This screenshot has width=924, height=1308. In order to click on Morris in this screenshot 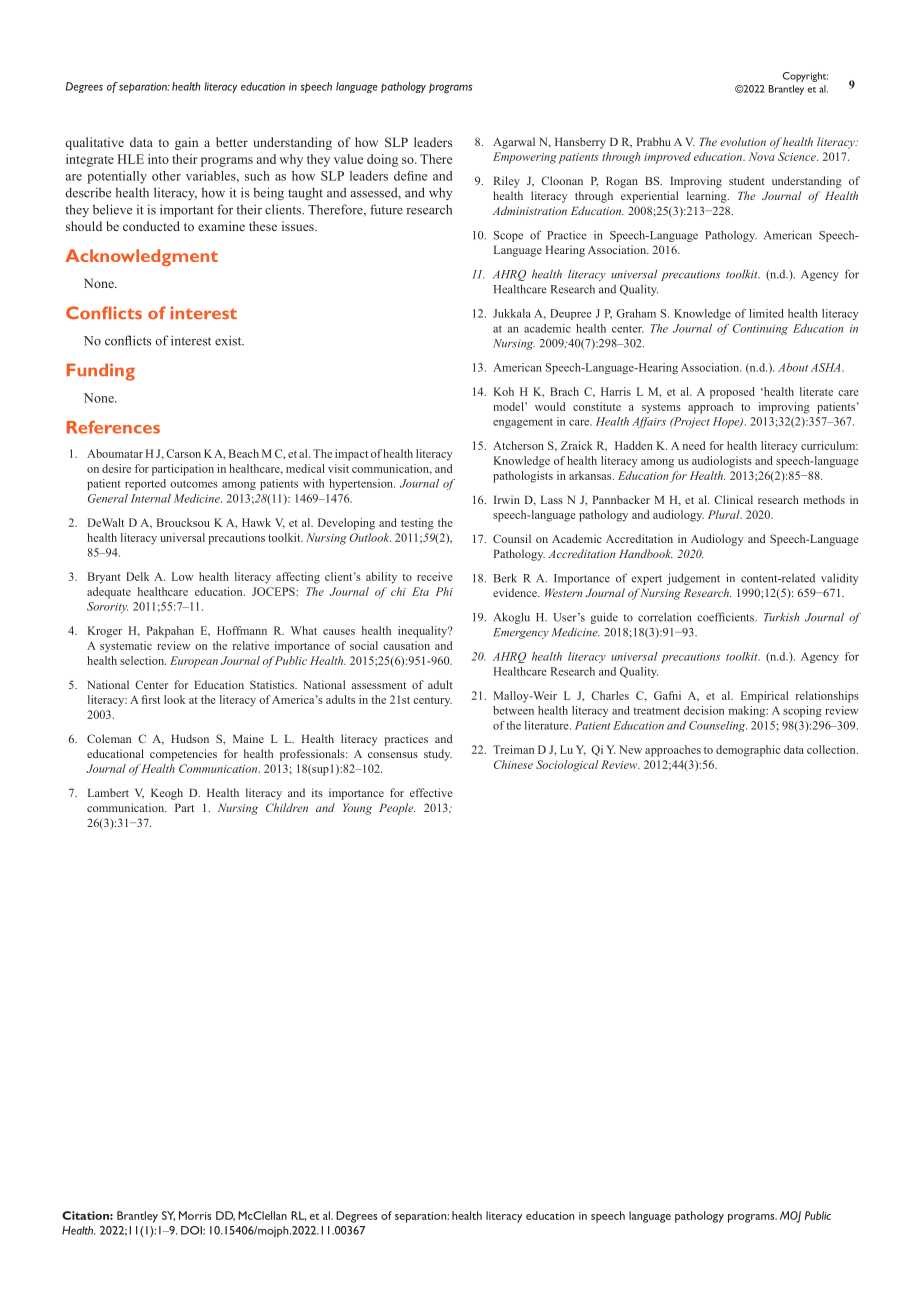, I will do `click(195, 1215)`.
